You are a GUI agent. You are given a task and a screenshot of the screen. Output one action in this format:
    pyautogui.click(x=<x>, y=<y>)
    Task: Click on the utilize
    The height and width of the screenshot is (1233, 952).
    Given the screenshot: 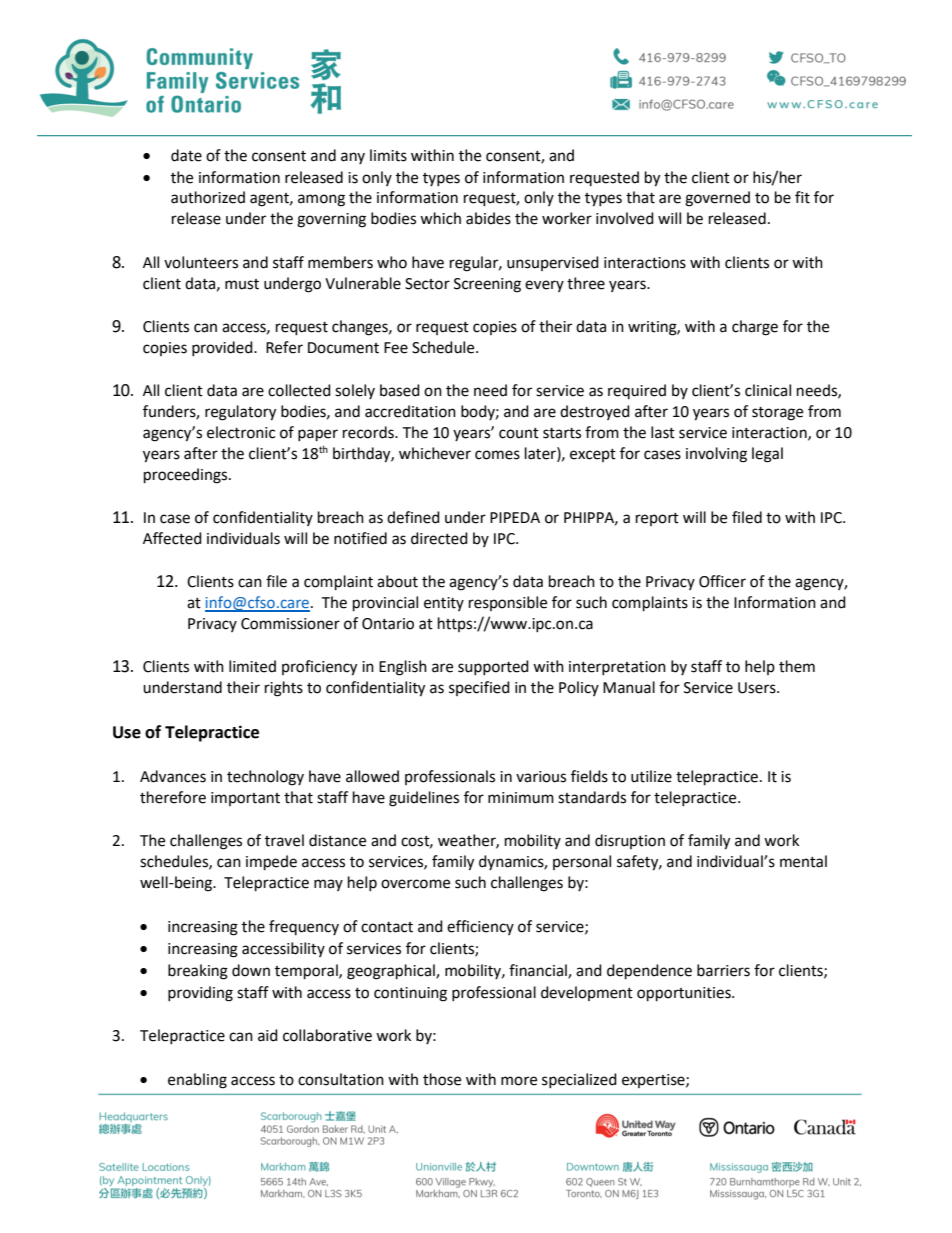 What is the action you would take?
    pyautogui.click(x=651, y=776)
